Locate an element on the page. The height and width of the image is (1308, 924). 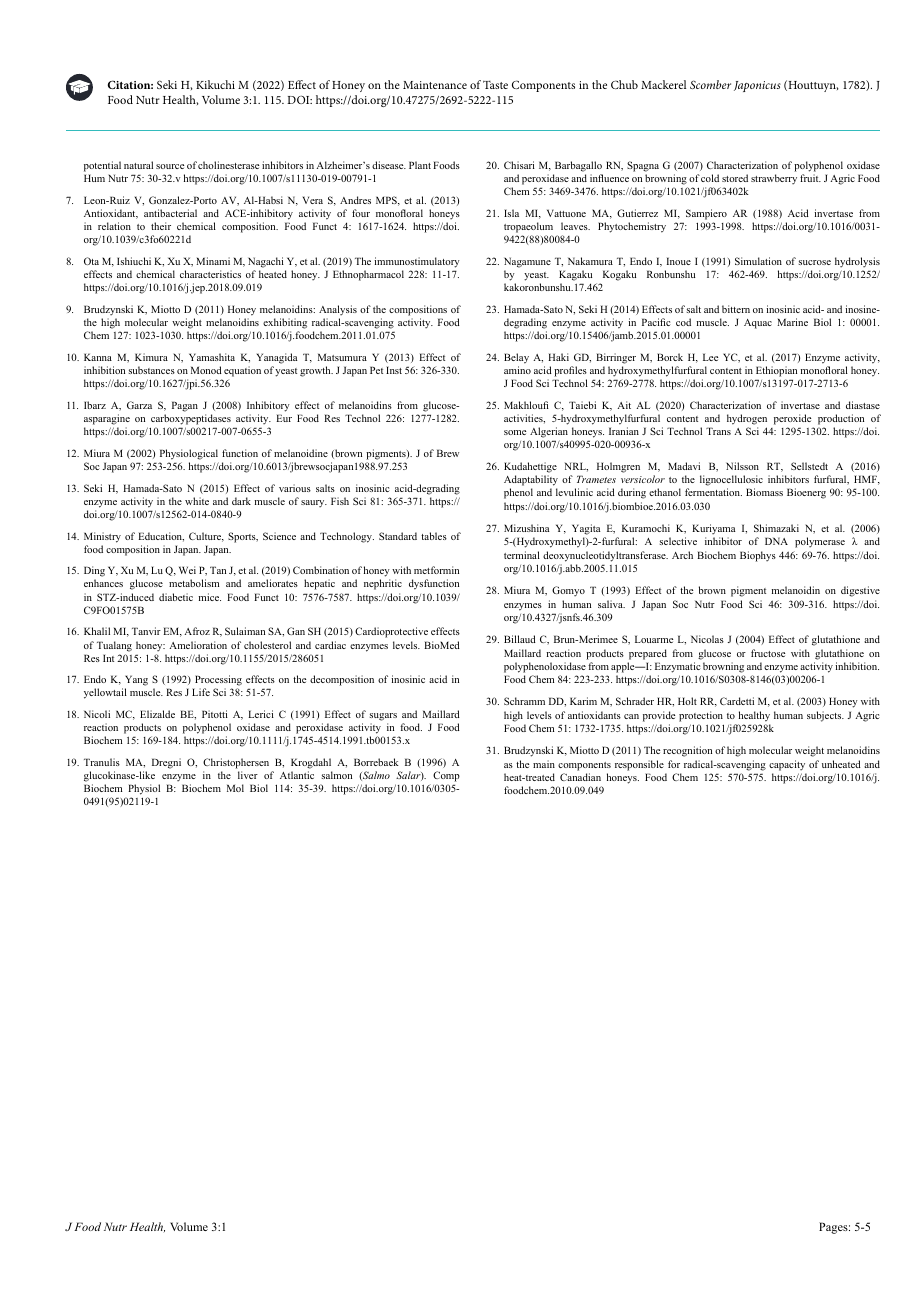
diabetic is located at coordinates (176, 597).
